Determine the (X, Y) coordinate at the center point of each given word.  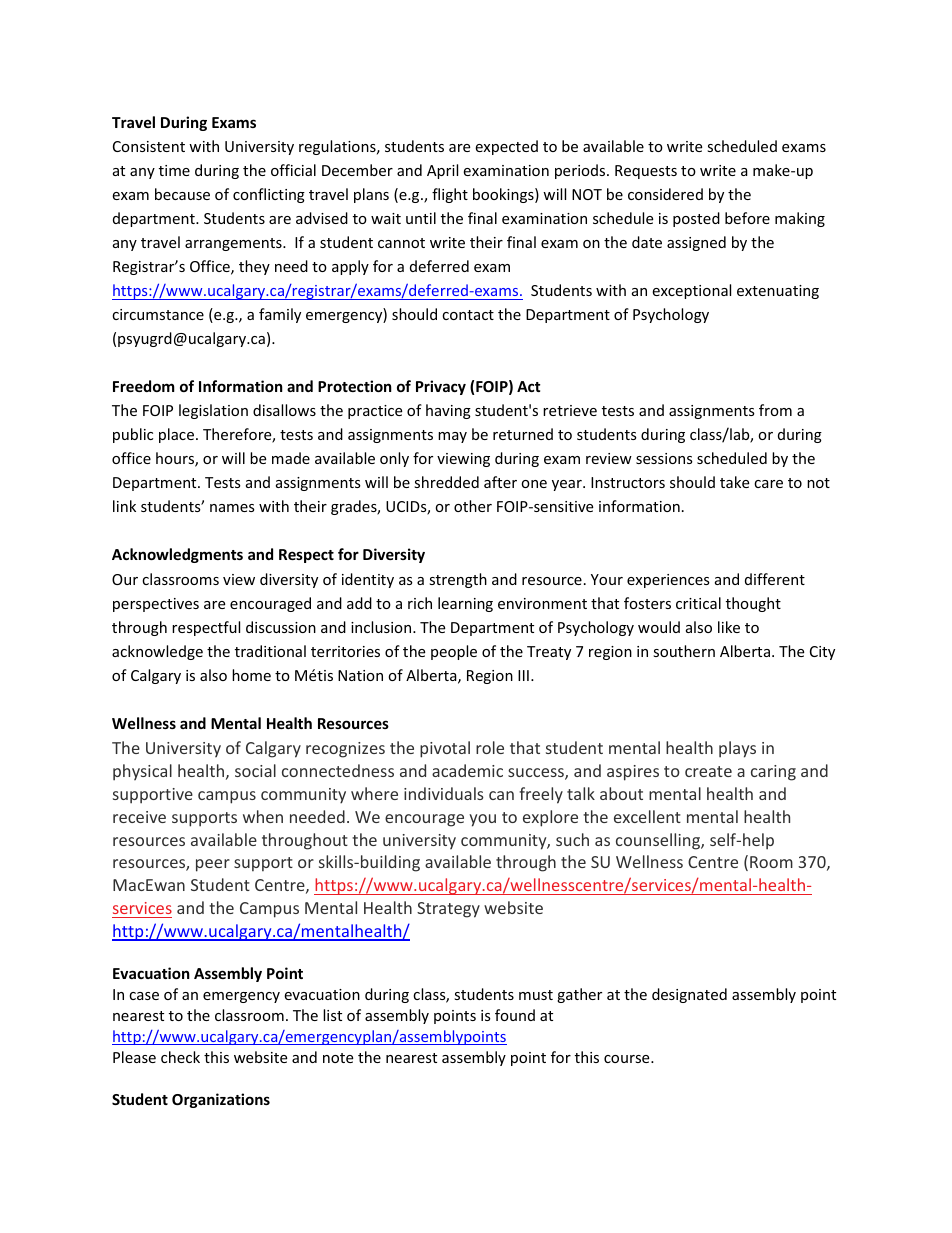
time (174, 170)
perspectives (156, 605)
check (180, 1057)
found (515, 1015)
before (747, 218)
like (729, 627)
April (442, 171)
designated (689, 995)
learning (465, 604)
